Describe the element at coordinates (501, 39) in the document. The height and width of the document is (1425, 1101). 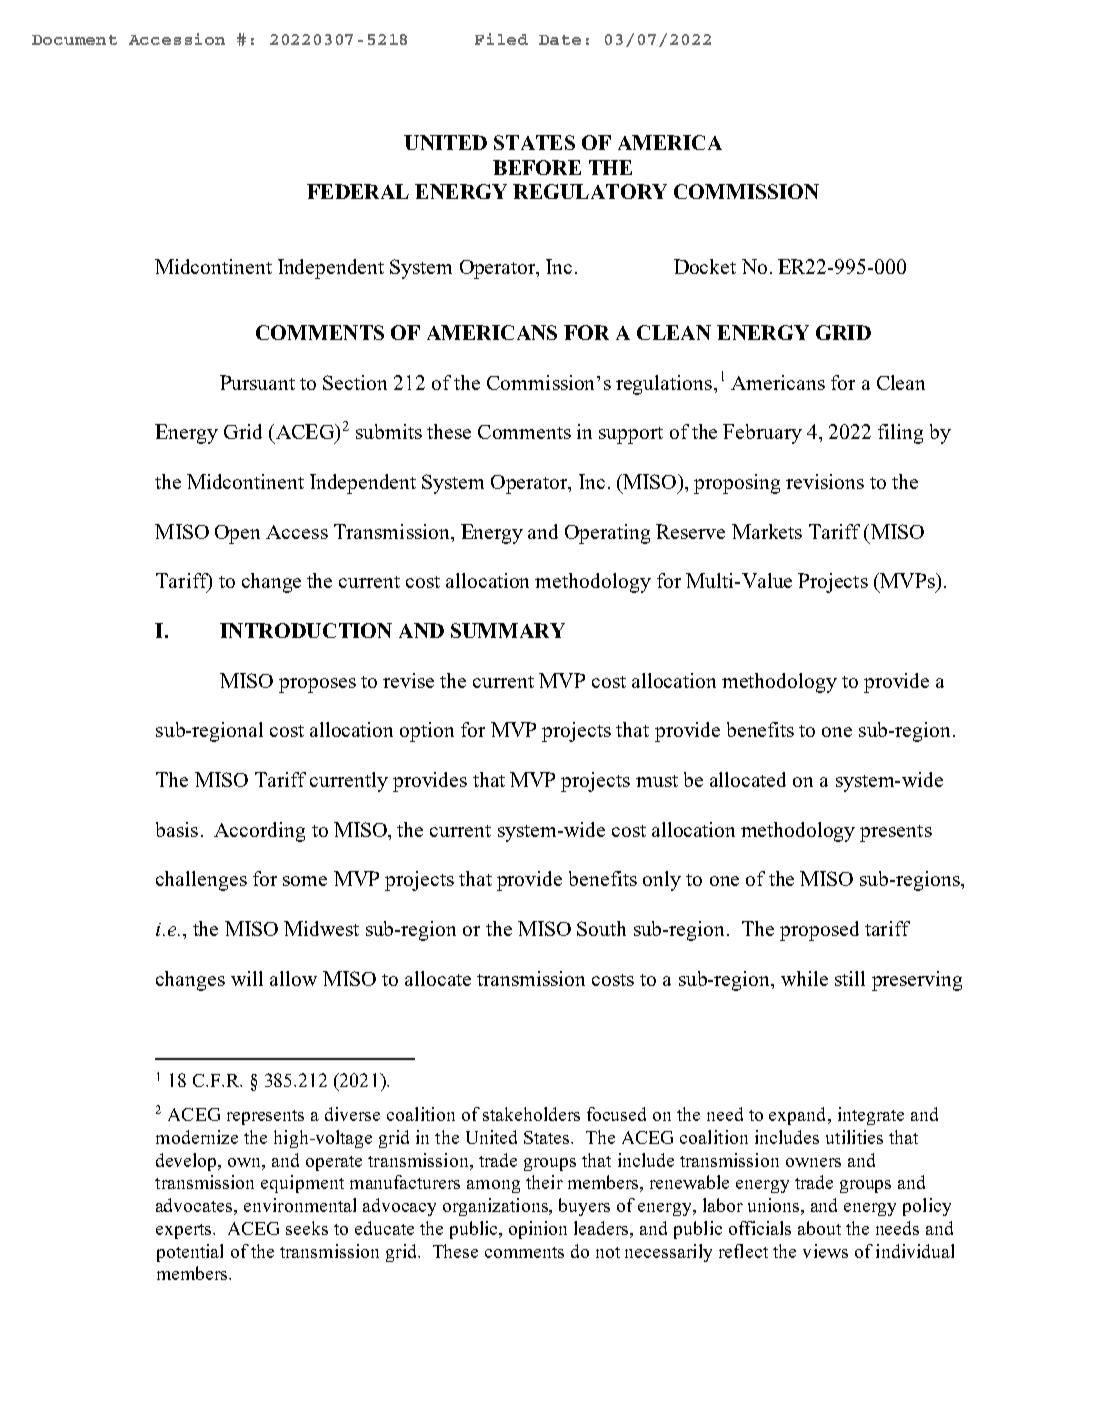
I see `Filed` at that location.
